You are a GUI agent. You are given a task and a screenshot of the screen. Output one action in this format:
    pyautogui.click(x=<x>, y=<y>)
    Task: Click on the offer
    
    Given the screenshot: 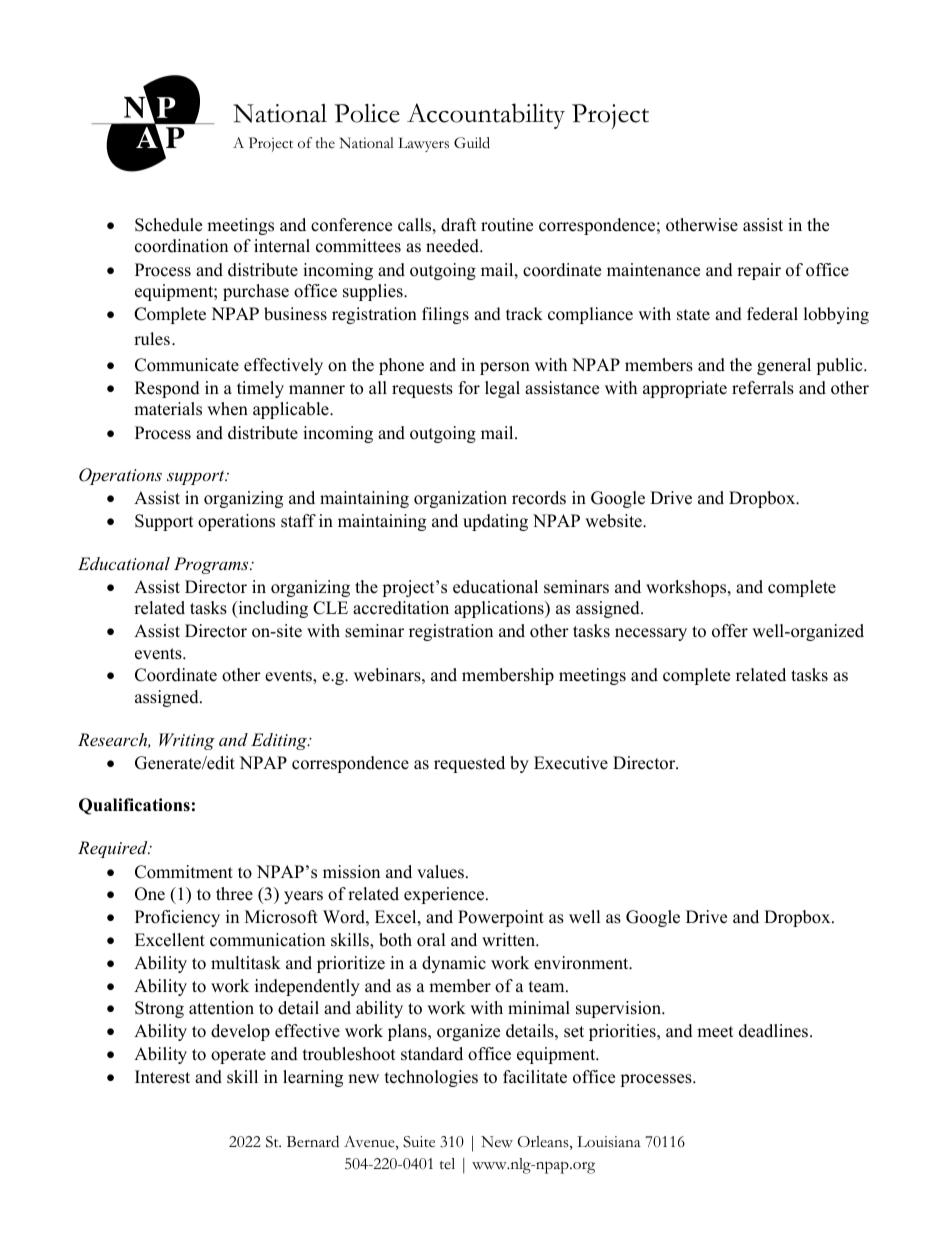 What is the action you would take?
    pyautogui.click(x=730, y=631)
